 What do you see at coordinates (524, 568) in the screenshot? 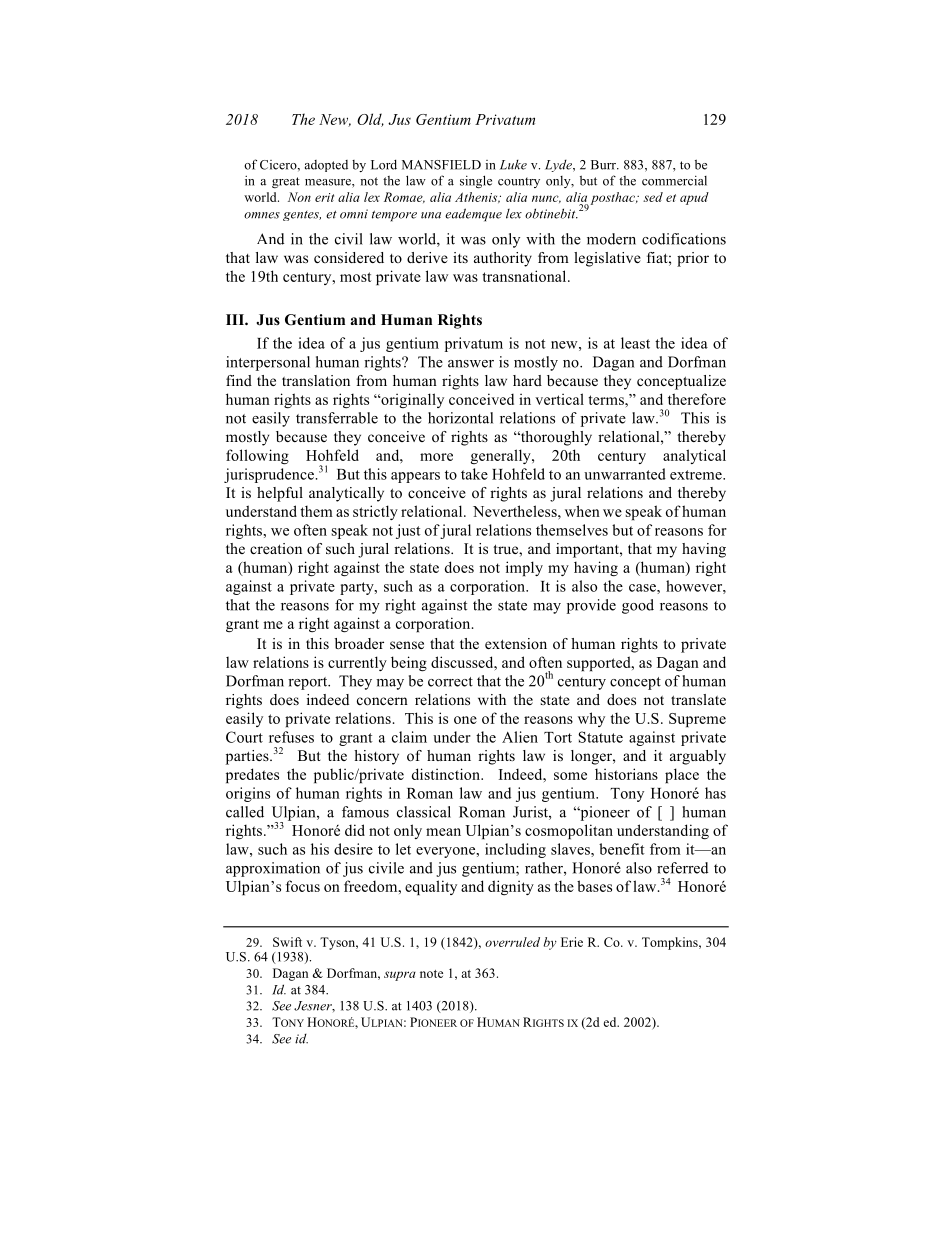
I see `imply` at bounding box center [524, 568].
